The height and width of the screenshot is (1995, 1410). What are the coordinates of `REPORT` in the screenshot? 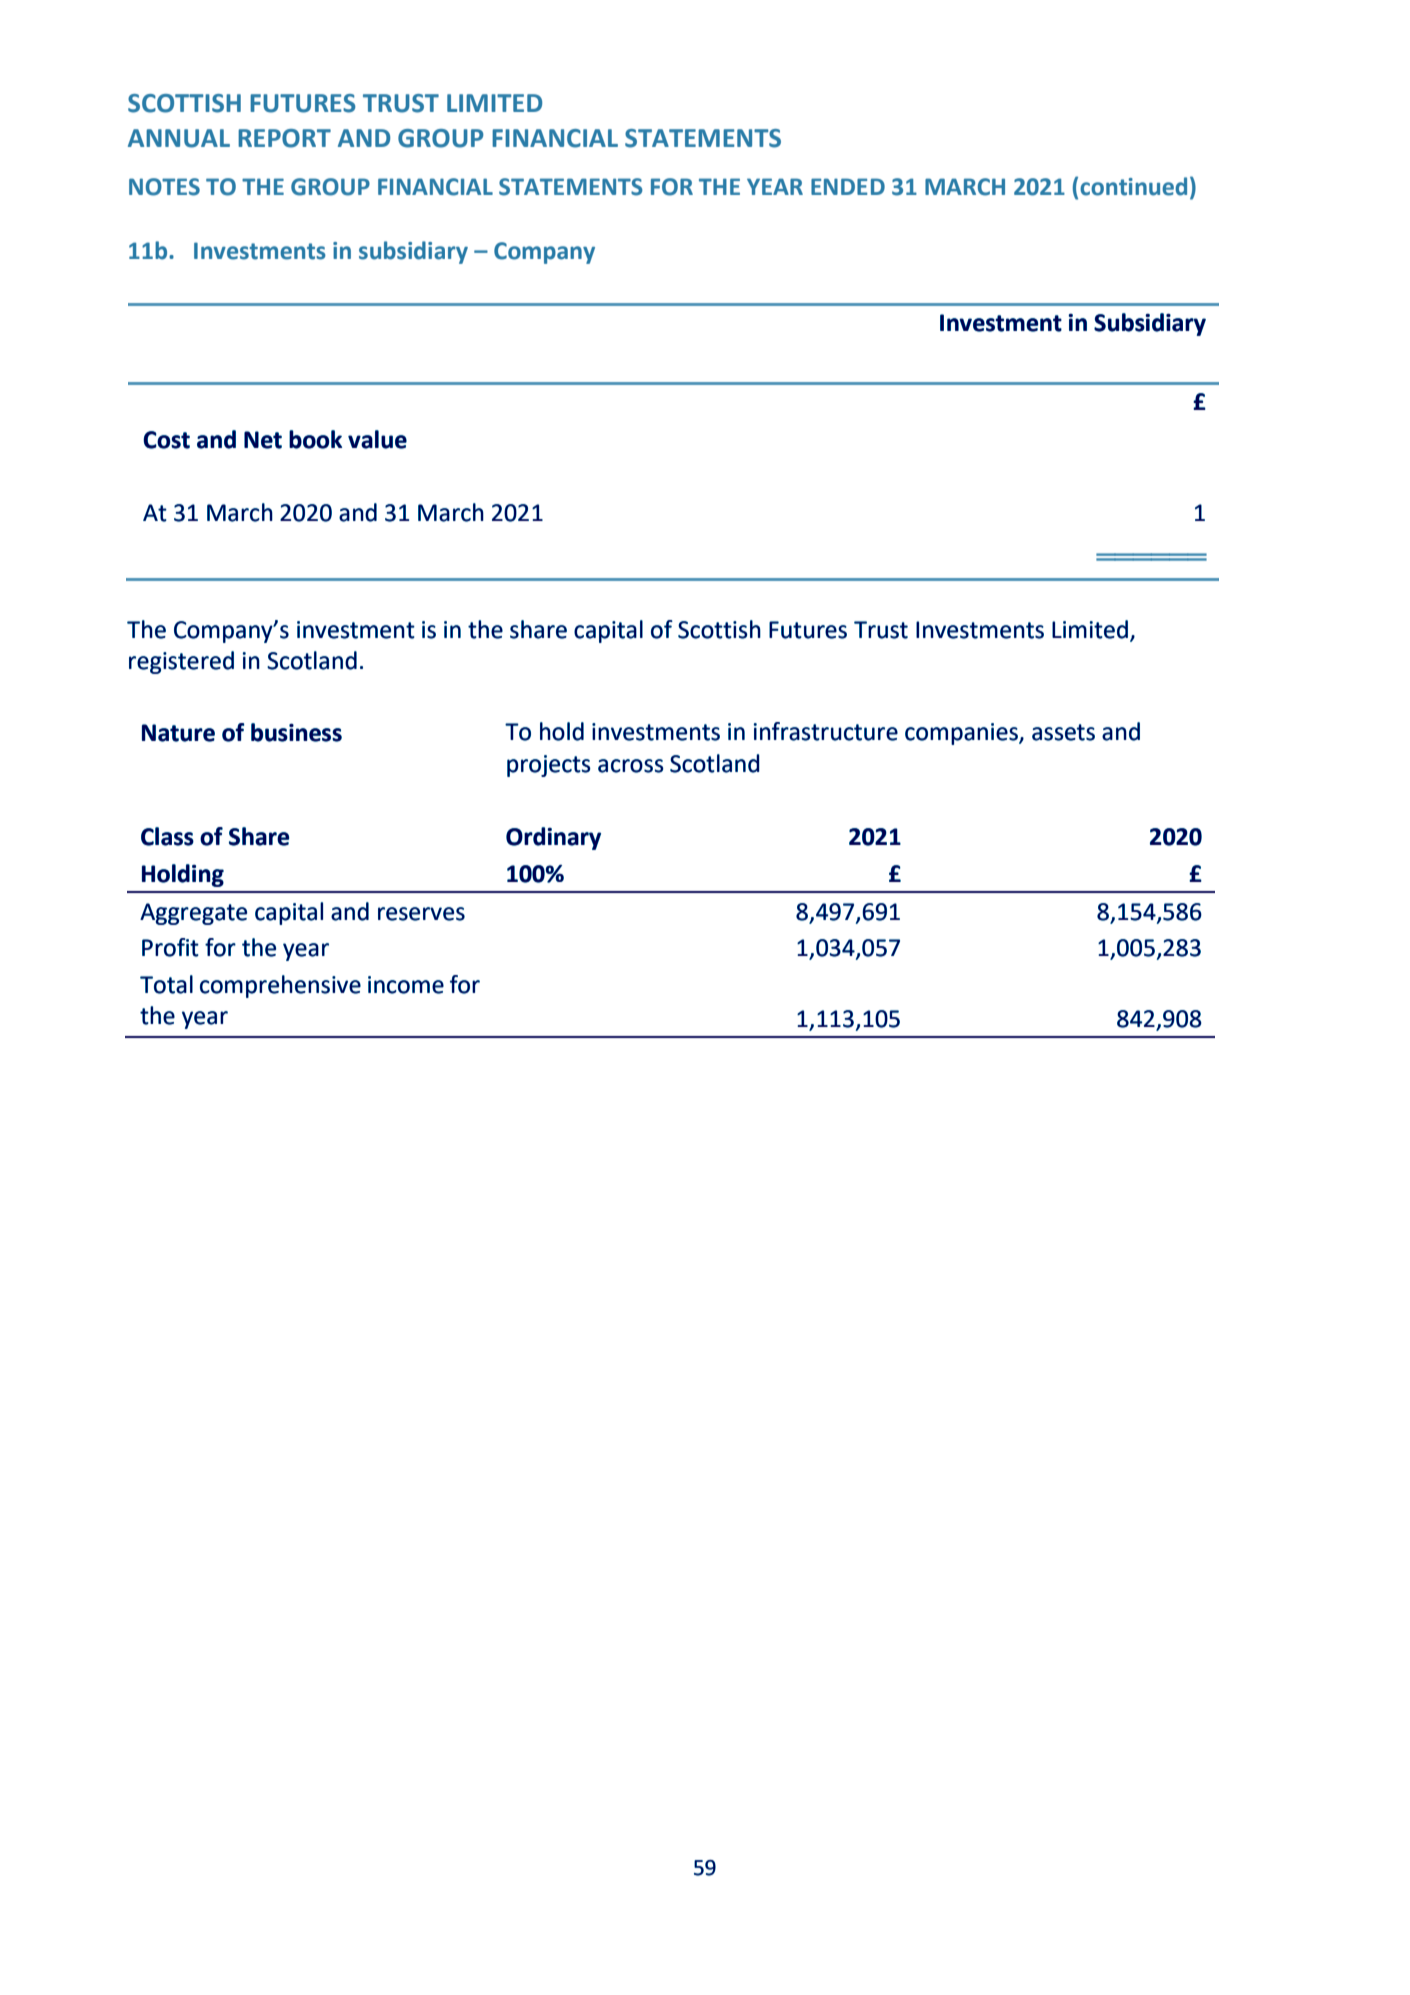 It's located at (284, 138).
